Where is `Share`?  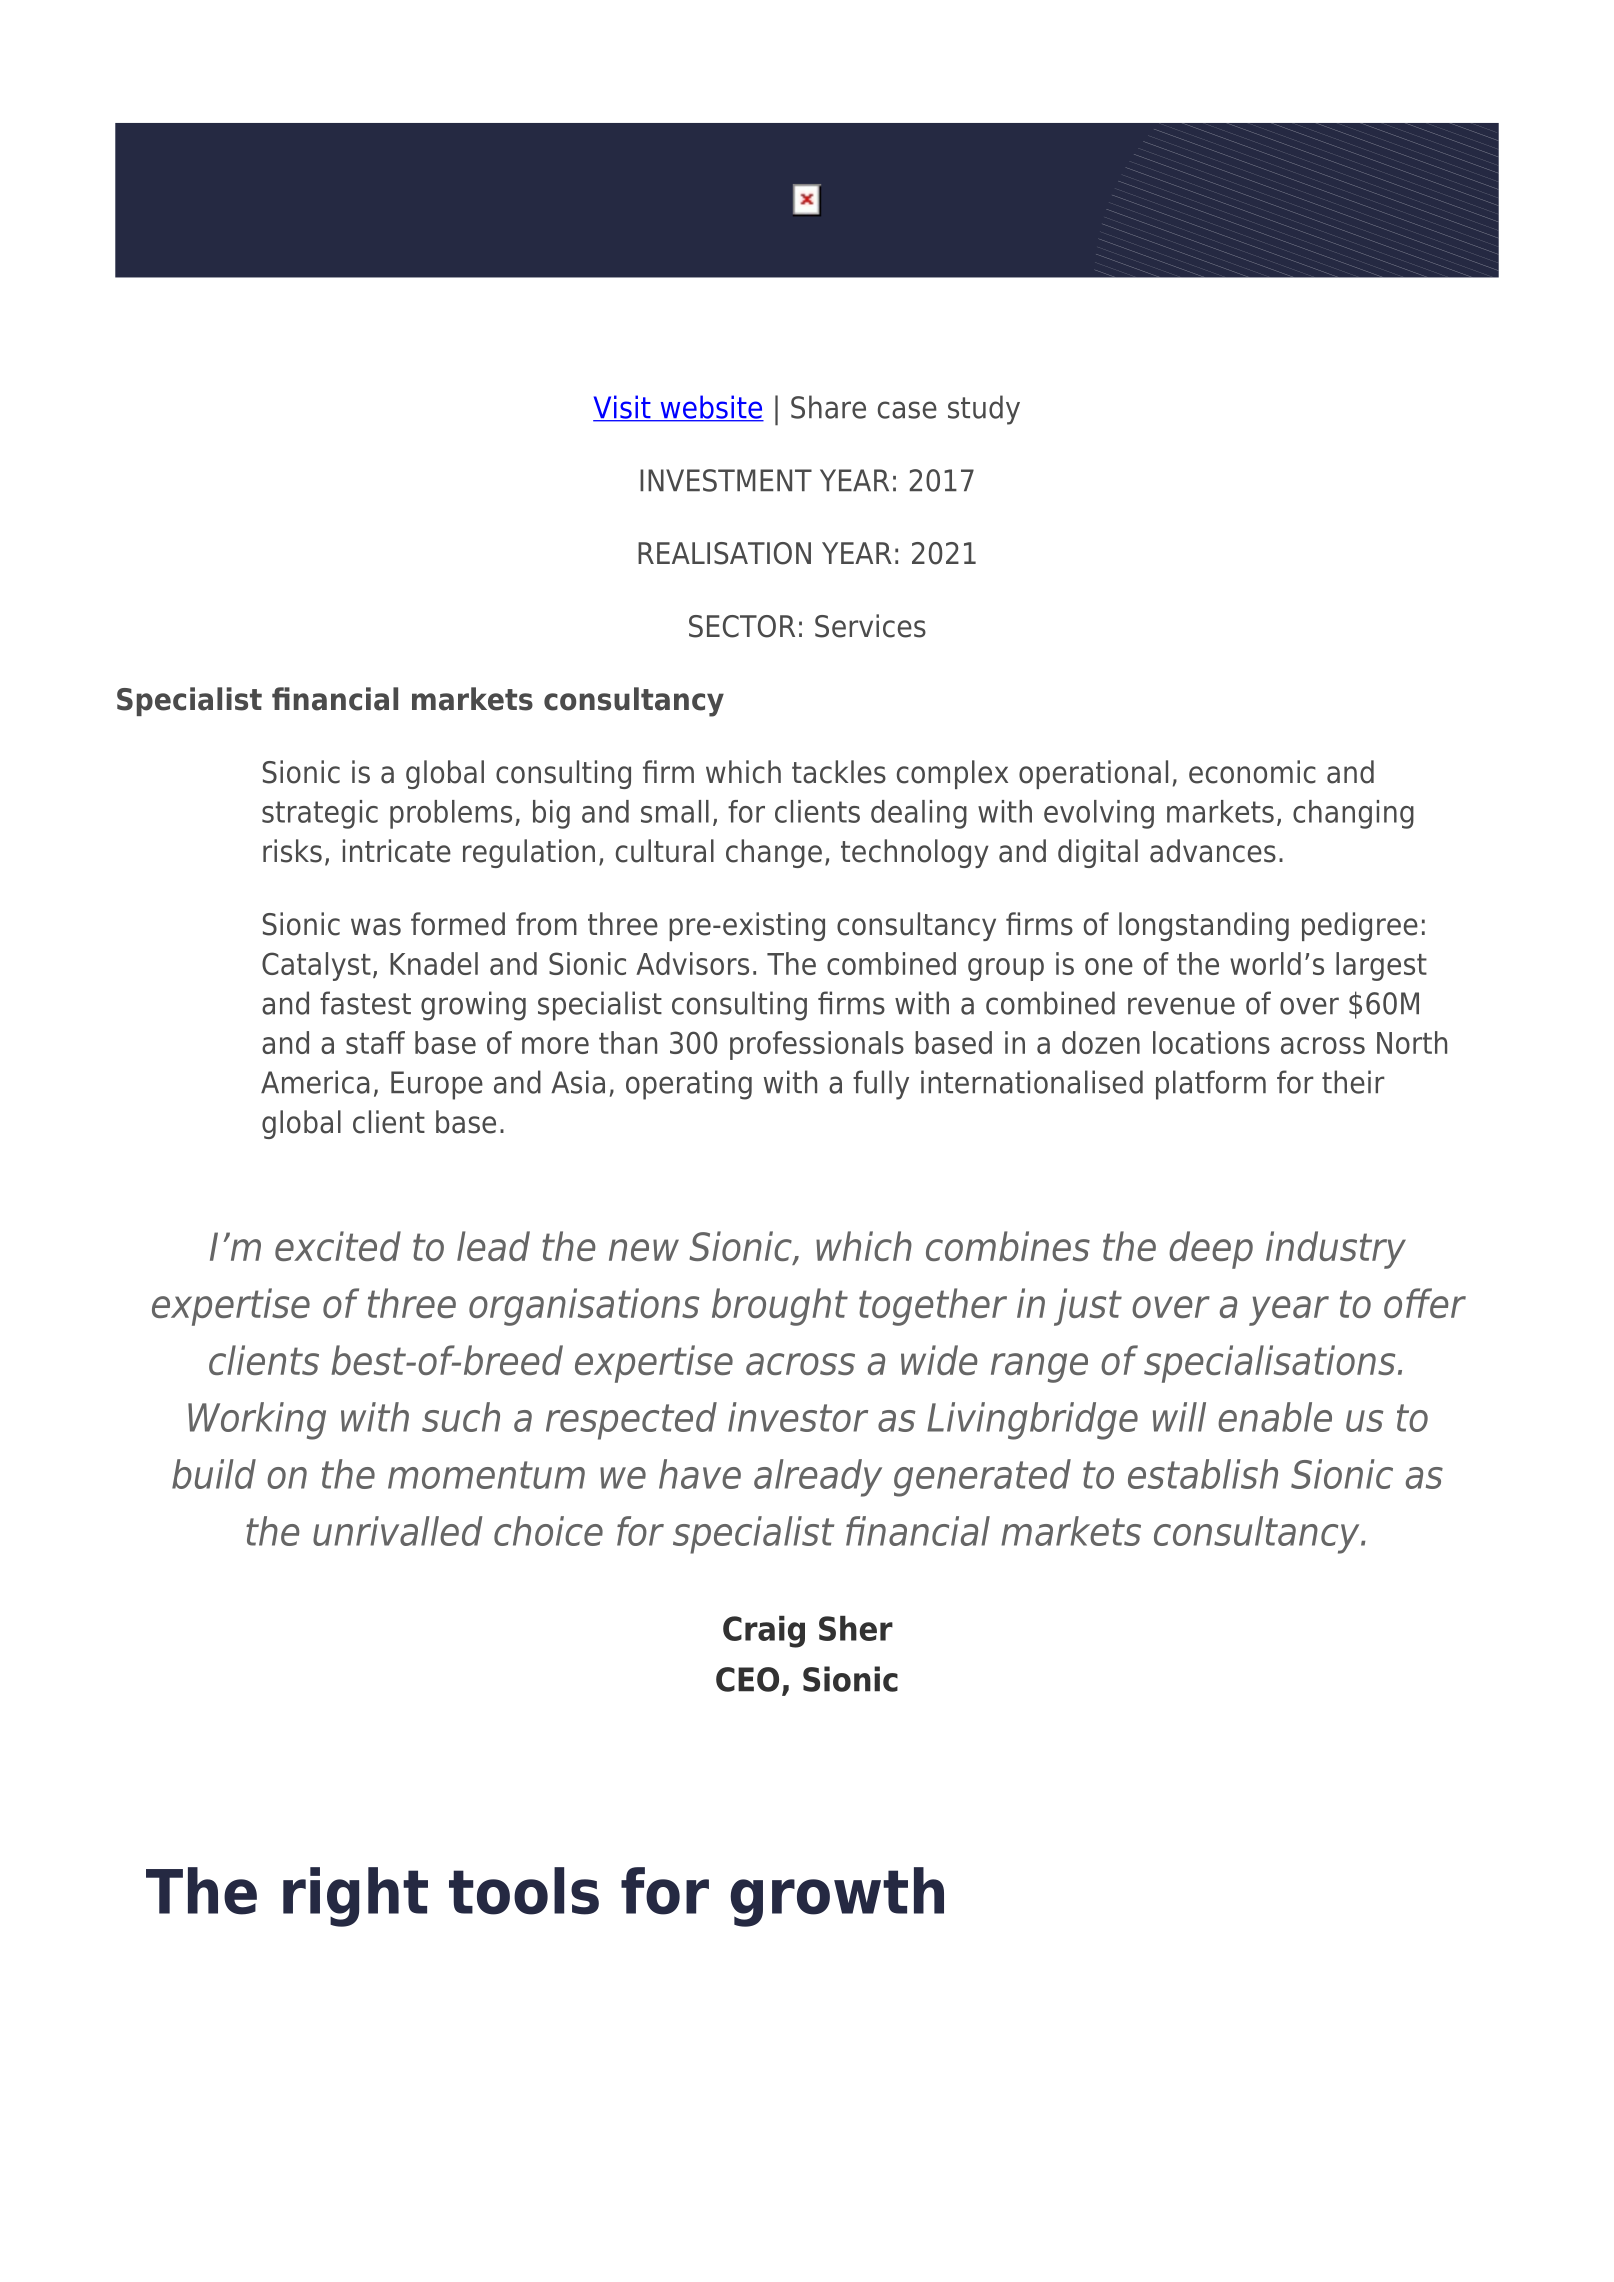
Share is located at coordinates (828, 407).
